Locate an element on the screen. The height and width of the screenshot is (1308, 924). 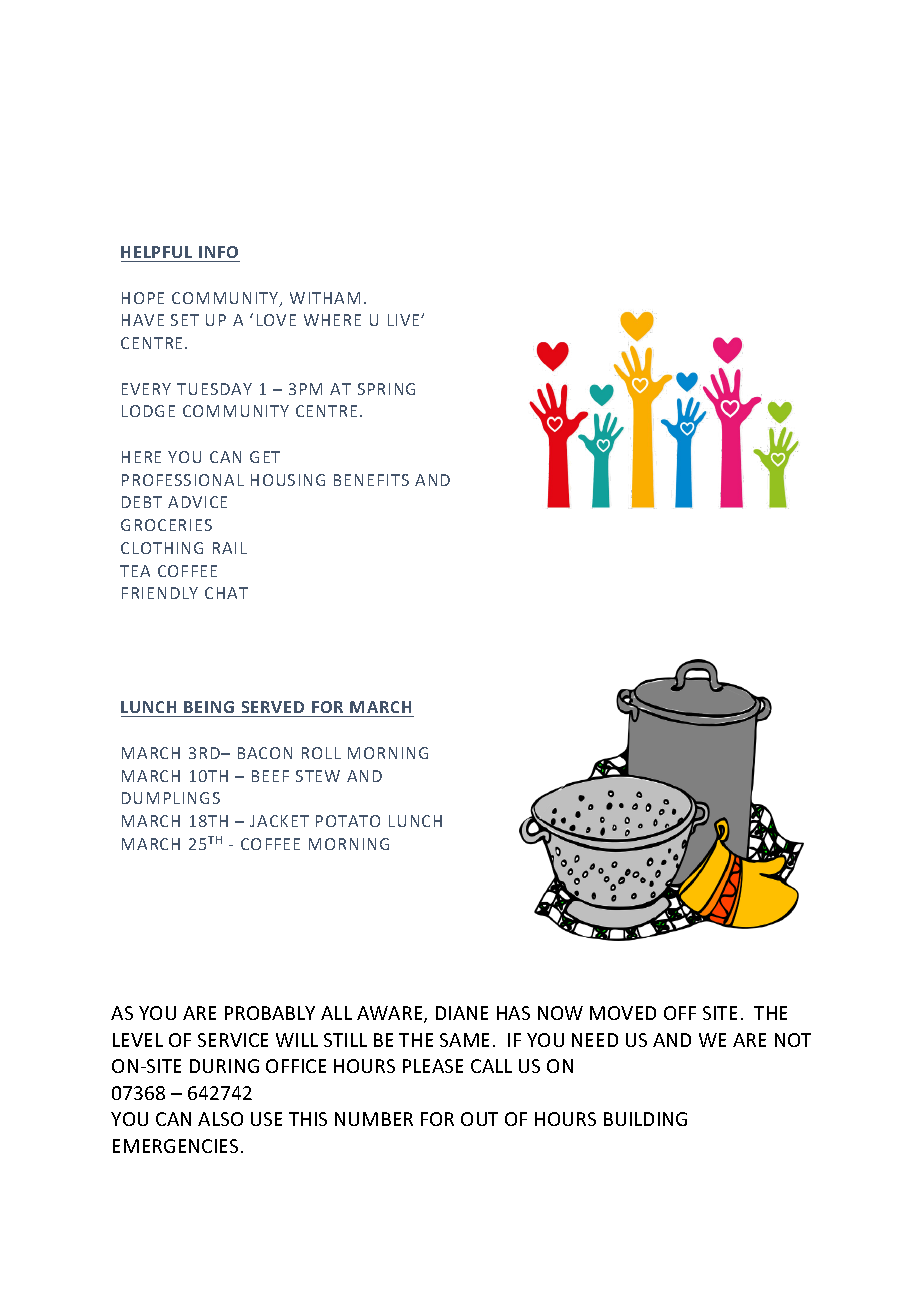
JACKET is located at coordinates (279, 821).
